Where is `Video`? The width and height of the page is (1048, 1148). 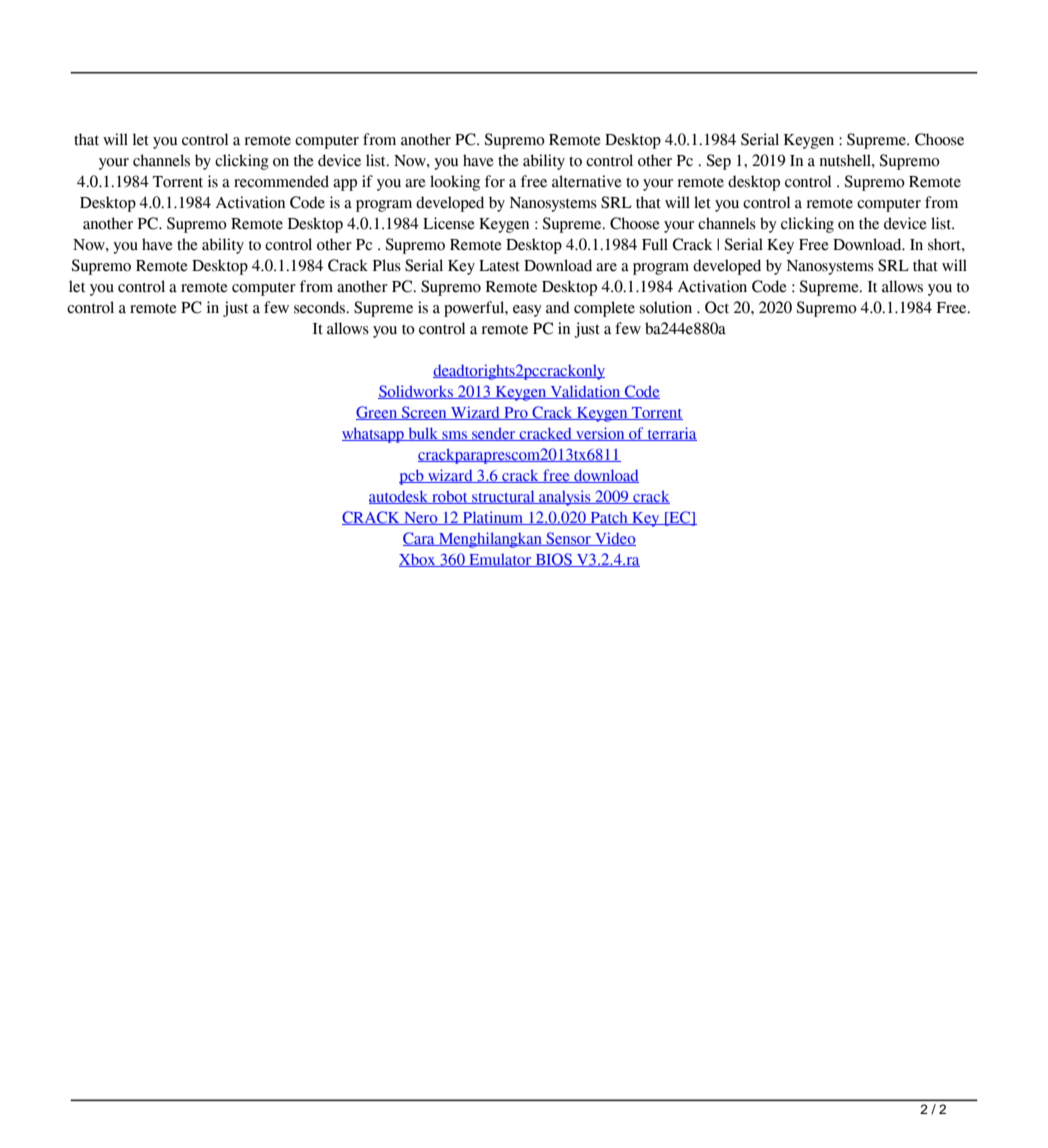 Video is located at coordinates (614, 539).
